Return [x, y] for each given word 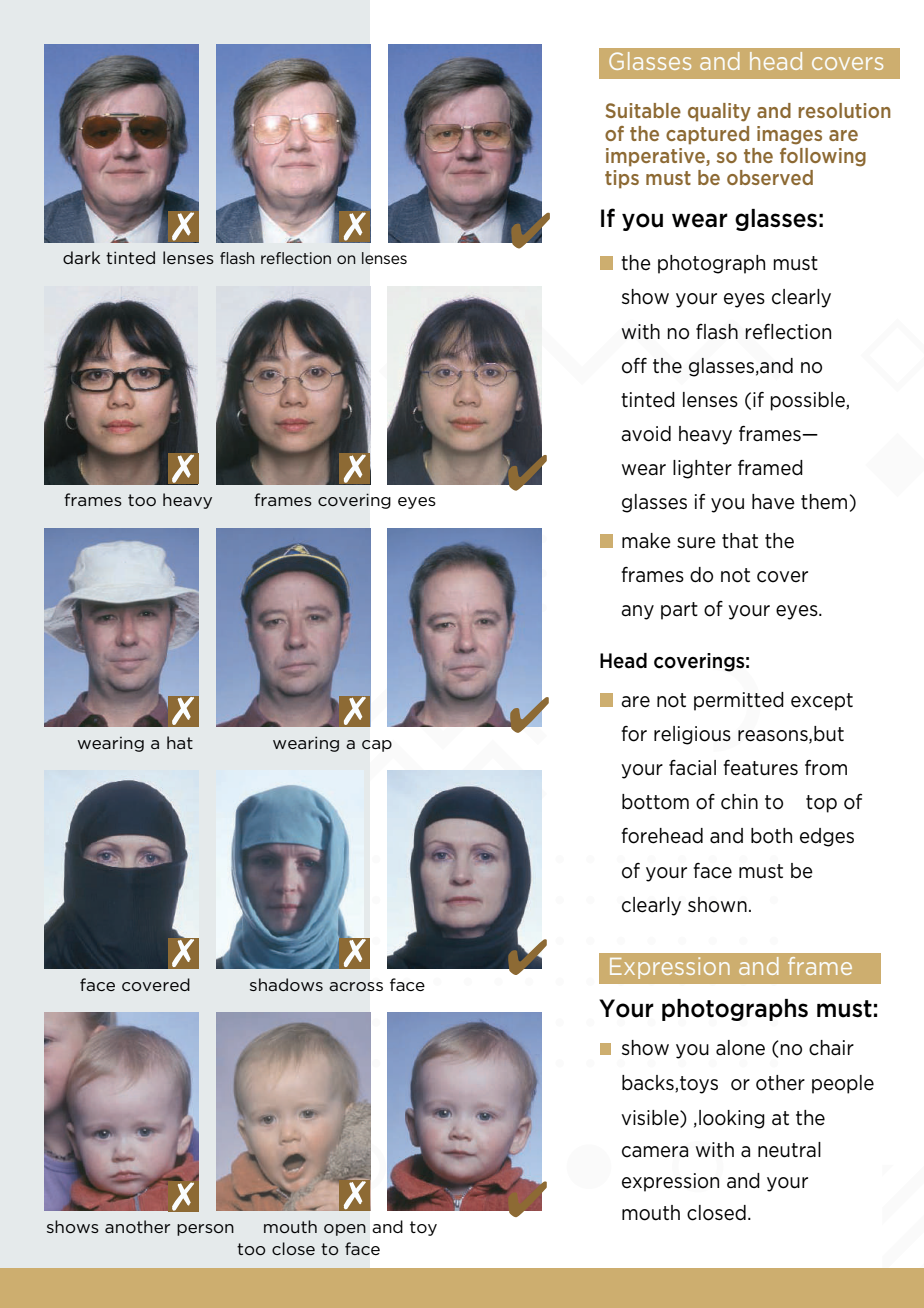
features [760, 768]
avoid [646, 434]
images [789, 135]
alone [740, 1048]
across [356, 986]
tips [622, 179]
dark [81, 257]
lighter [702, 469]
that [740, 541]
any [637, 612]
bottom [655, 802]
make [646, 541]
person [205, 1230]
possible [808, 401]
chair [831, 1048]
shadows [286, 984]
